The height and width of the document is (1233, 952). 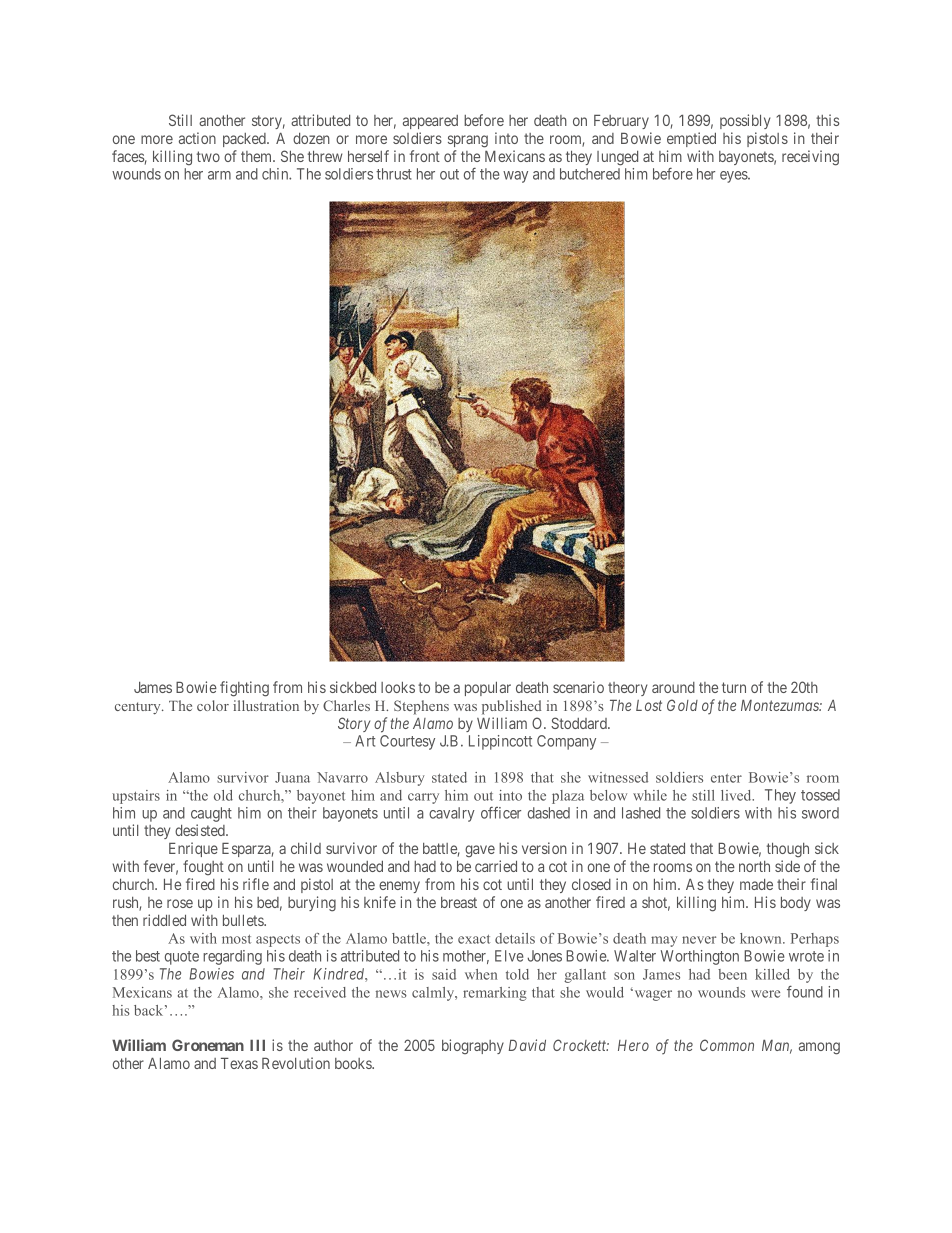 I want to click on biography, so click(x=473, y=1047).
